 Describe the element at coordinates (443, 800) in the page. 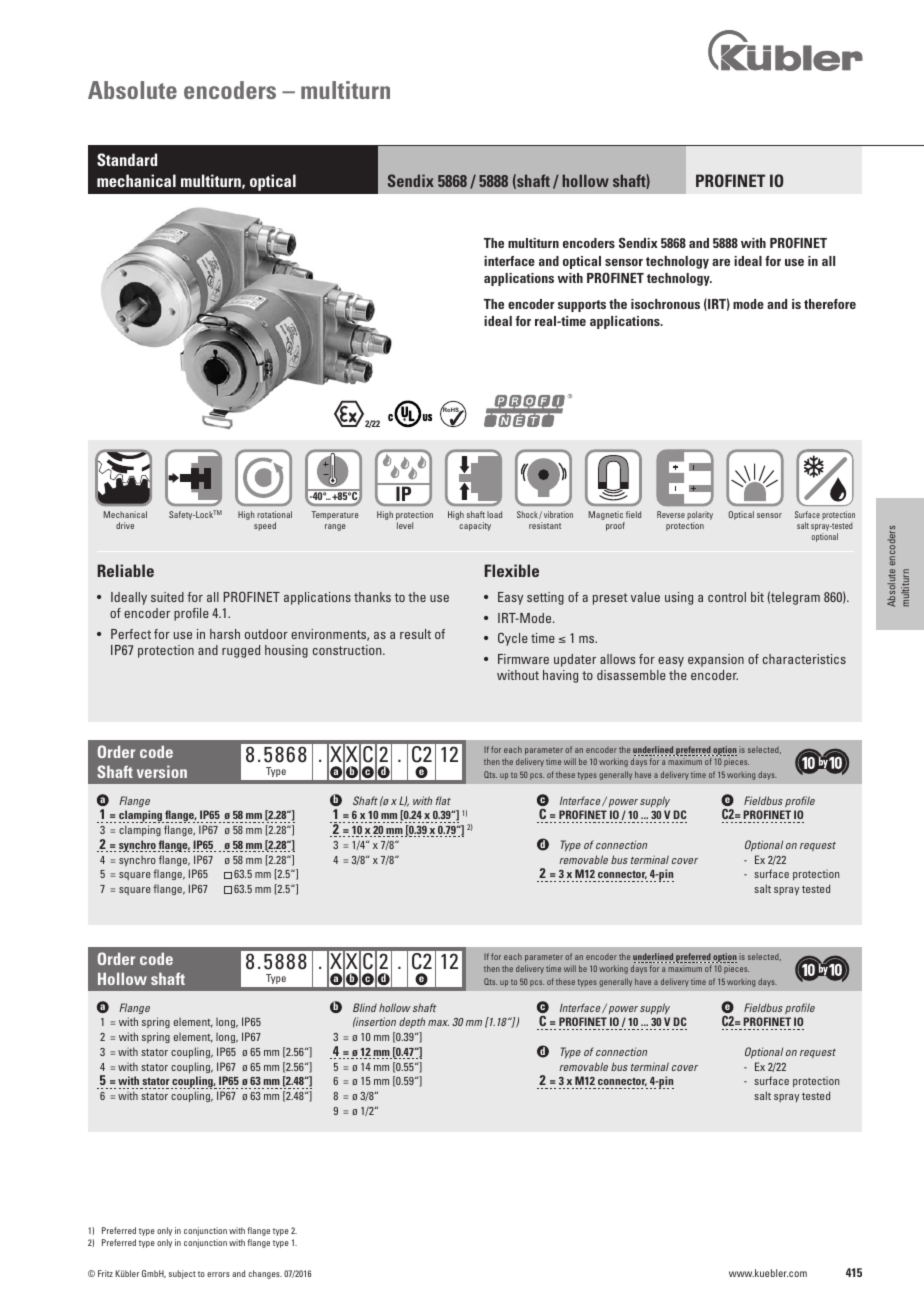

I see `flat` at that location.
